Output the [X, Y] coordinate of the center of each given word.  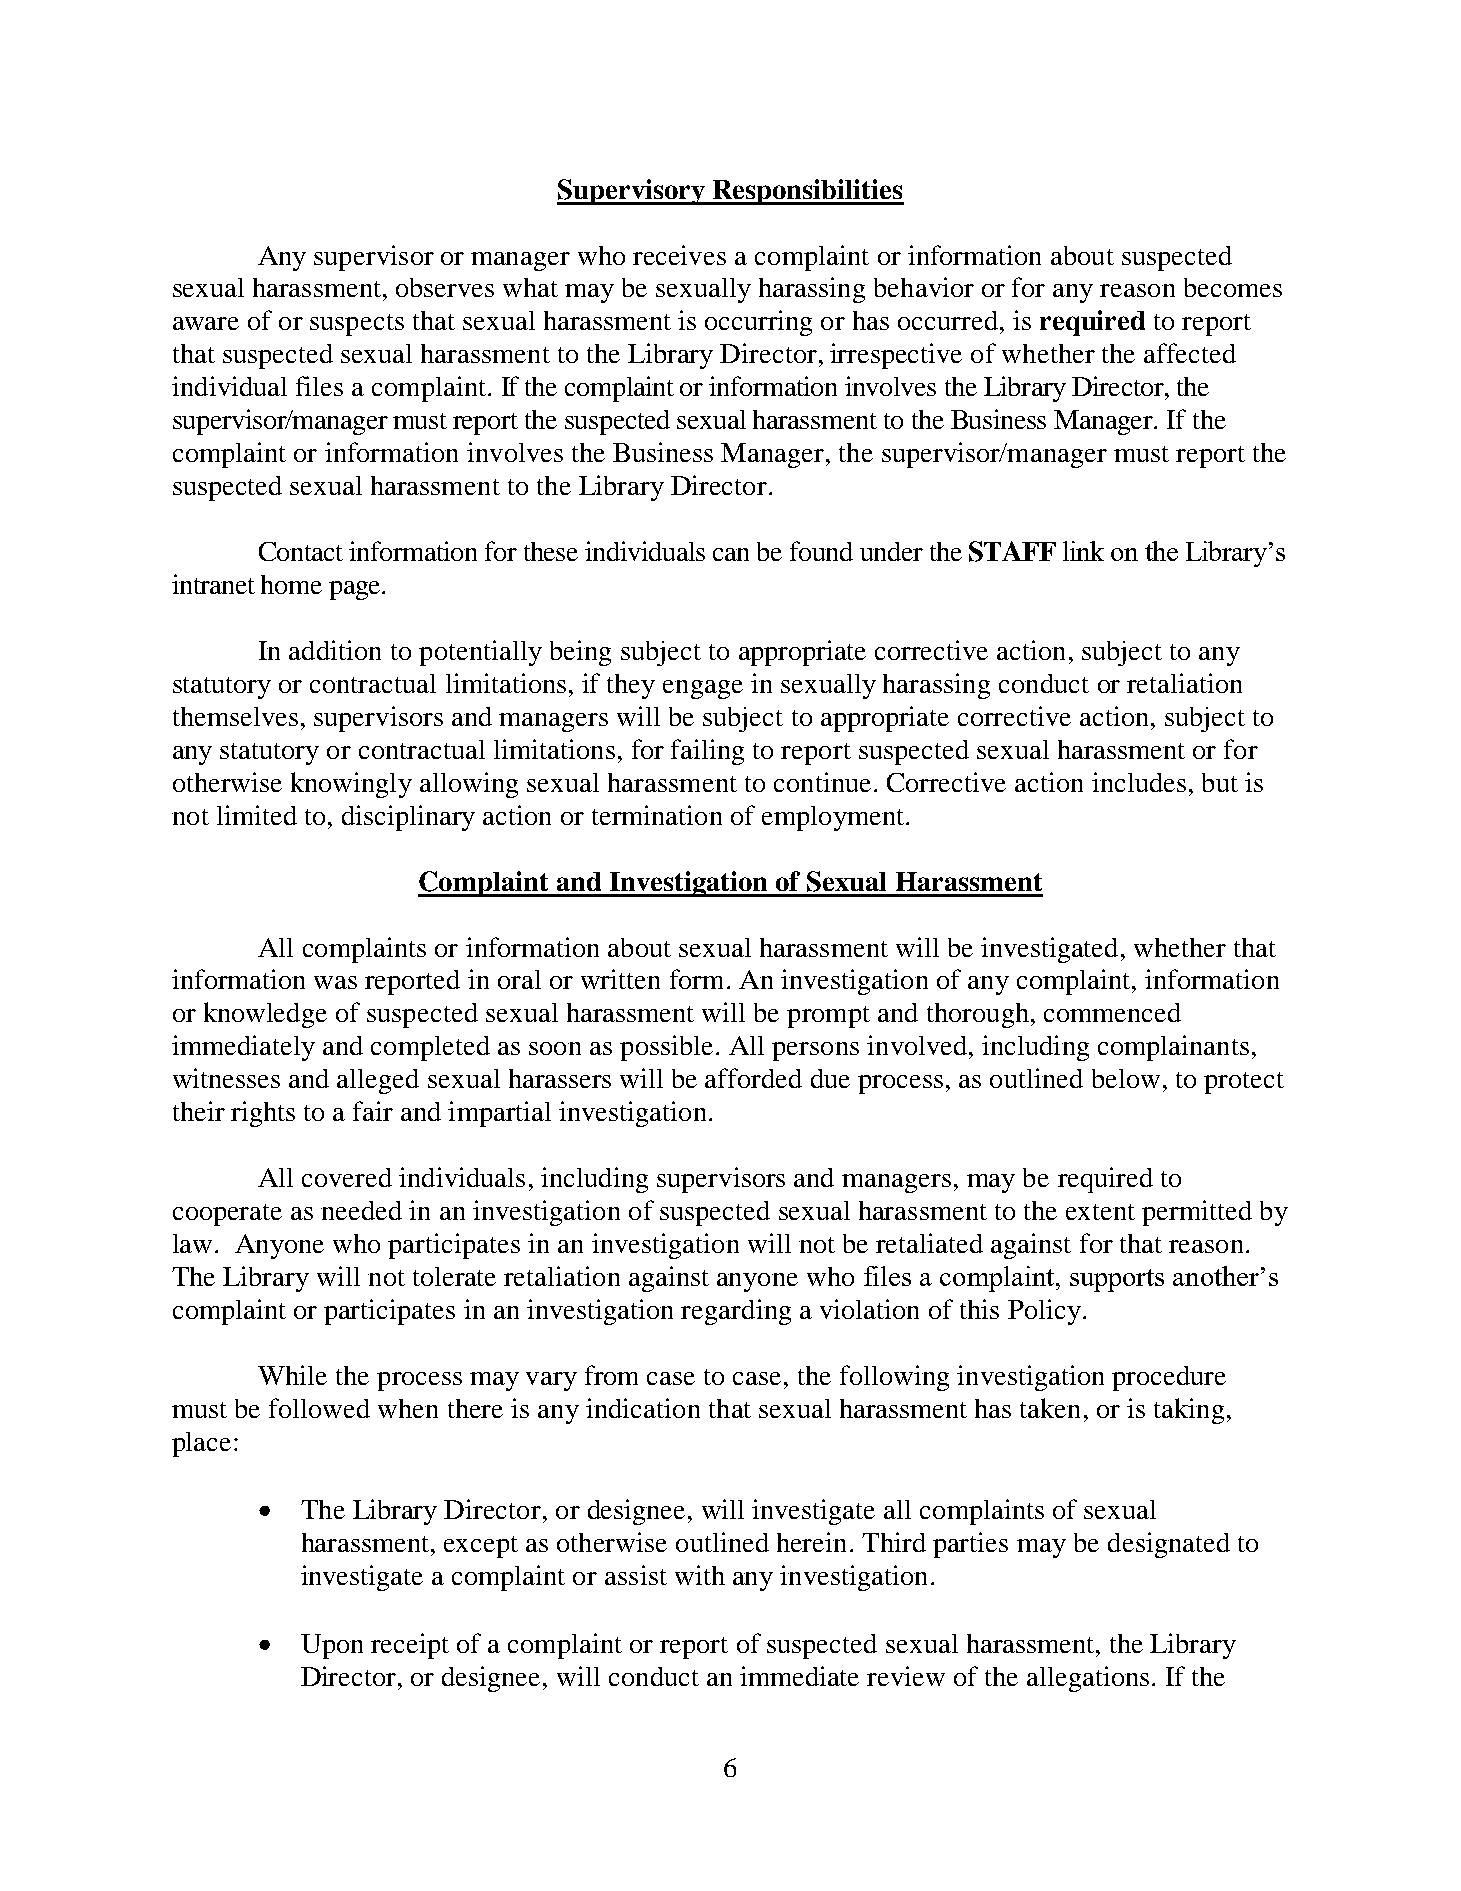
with [700, 1575]
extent [1100, 1212]
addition [335, 650]
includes [1139, 782]
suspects [357, 325]
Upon [332, 1646]
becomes [1233, 287]
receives [679, 255]
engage [703, 689]
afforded [753, 1078]
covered [347, 1177]
